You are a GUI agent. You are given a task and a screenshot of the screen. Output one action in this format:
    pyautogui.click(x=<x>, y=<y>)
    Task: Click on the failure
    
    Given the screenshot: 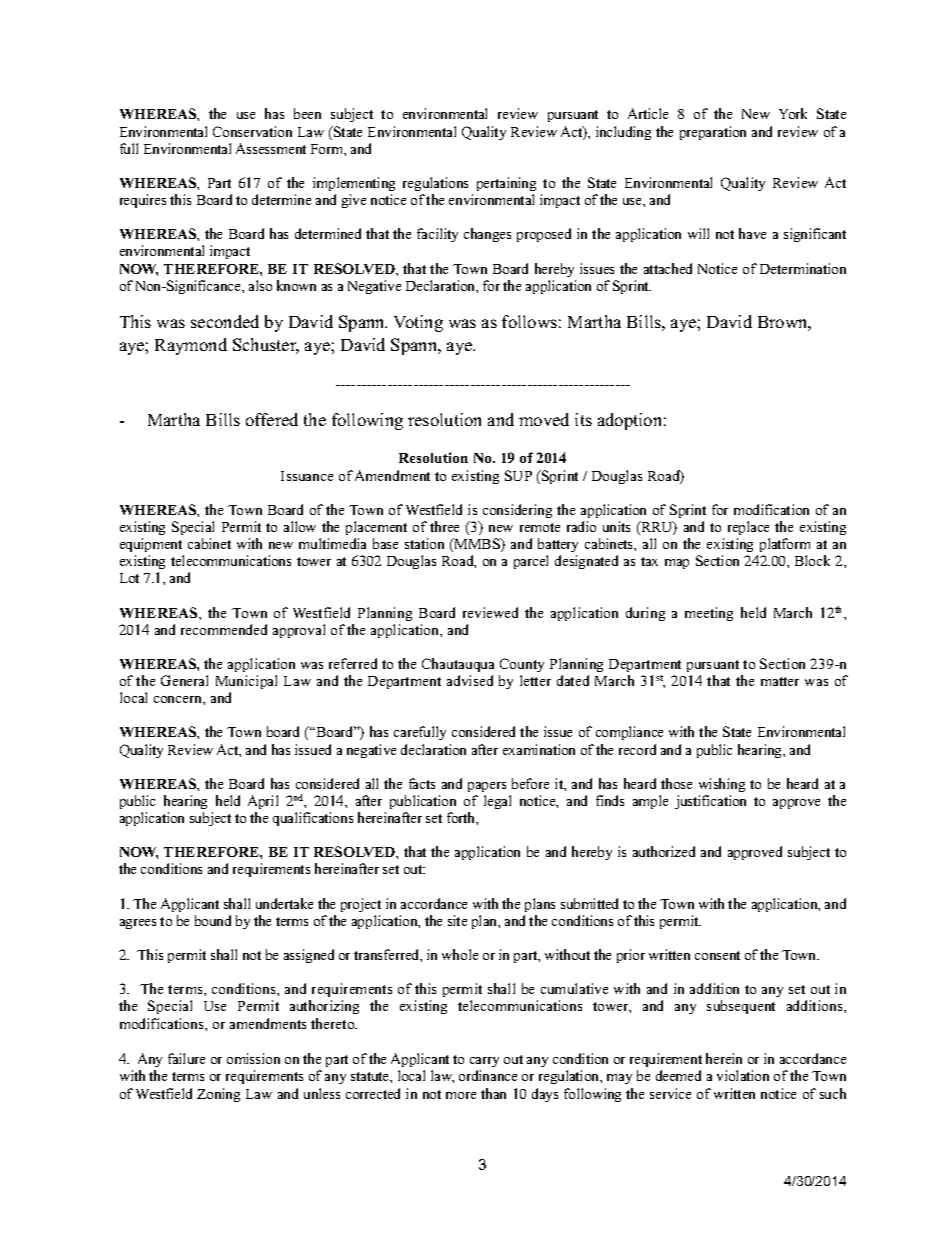 What is the action you would take?
    pyautogui.click(x=186, y=1058)
